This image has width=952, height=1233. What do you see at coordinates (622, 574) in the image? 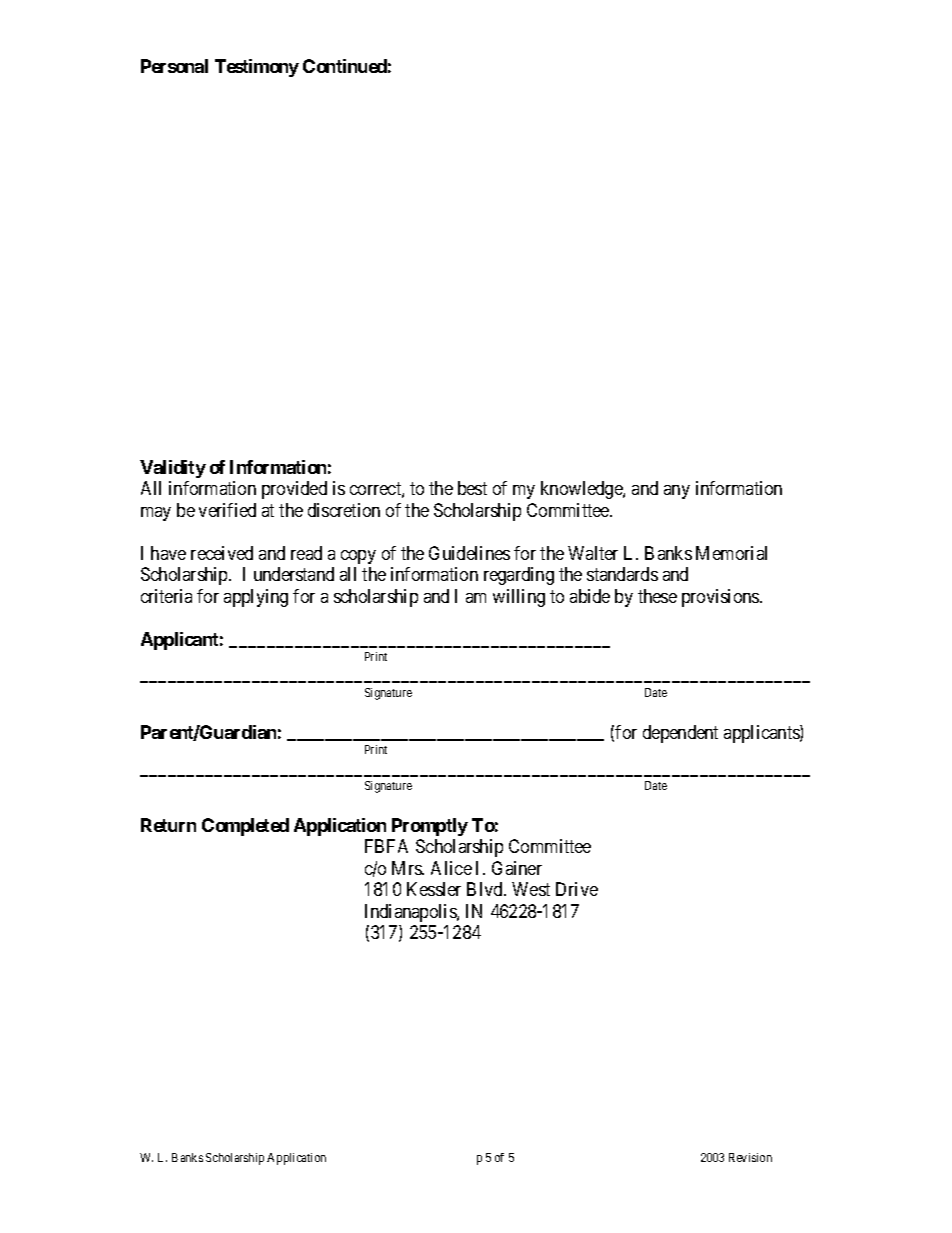
I see `standards` at bounding box center [622, 574].
